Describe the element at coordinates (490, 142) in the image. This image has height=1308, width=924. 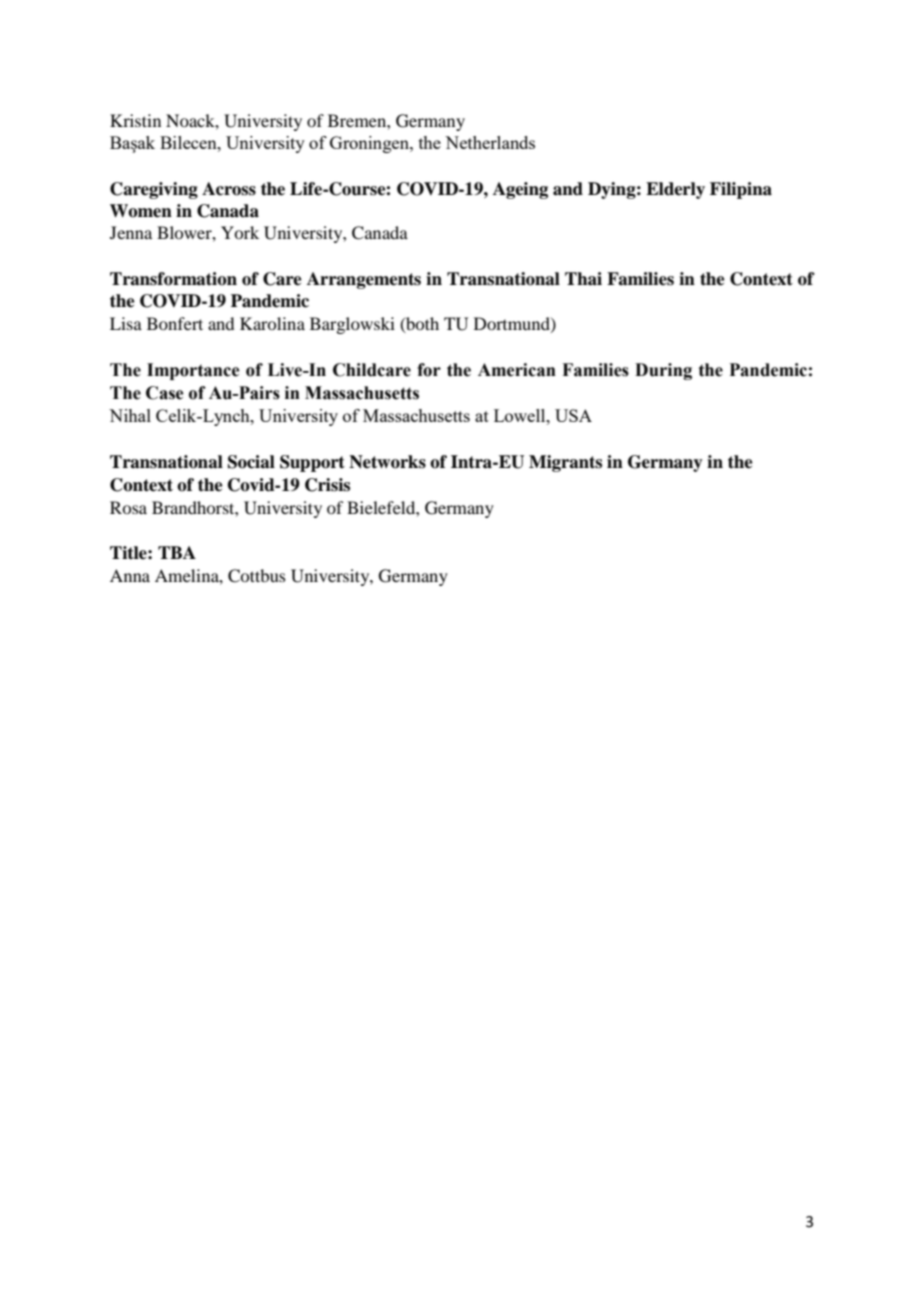
I see `Netherlands` at that location.
